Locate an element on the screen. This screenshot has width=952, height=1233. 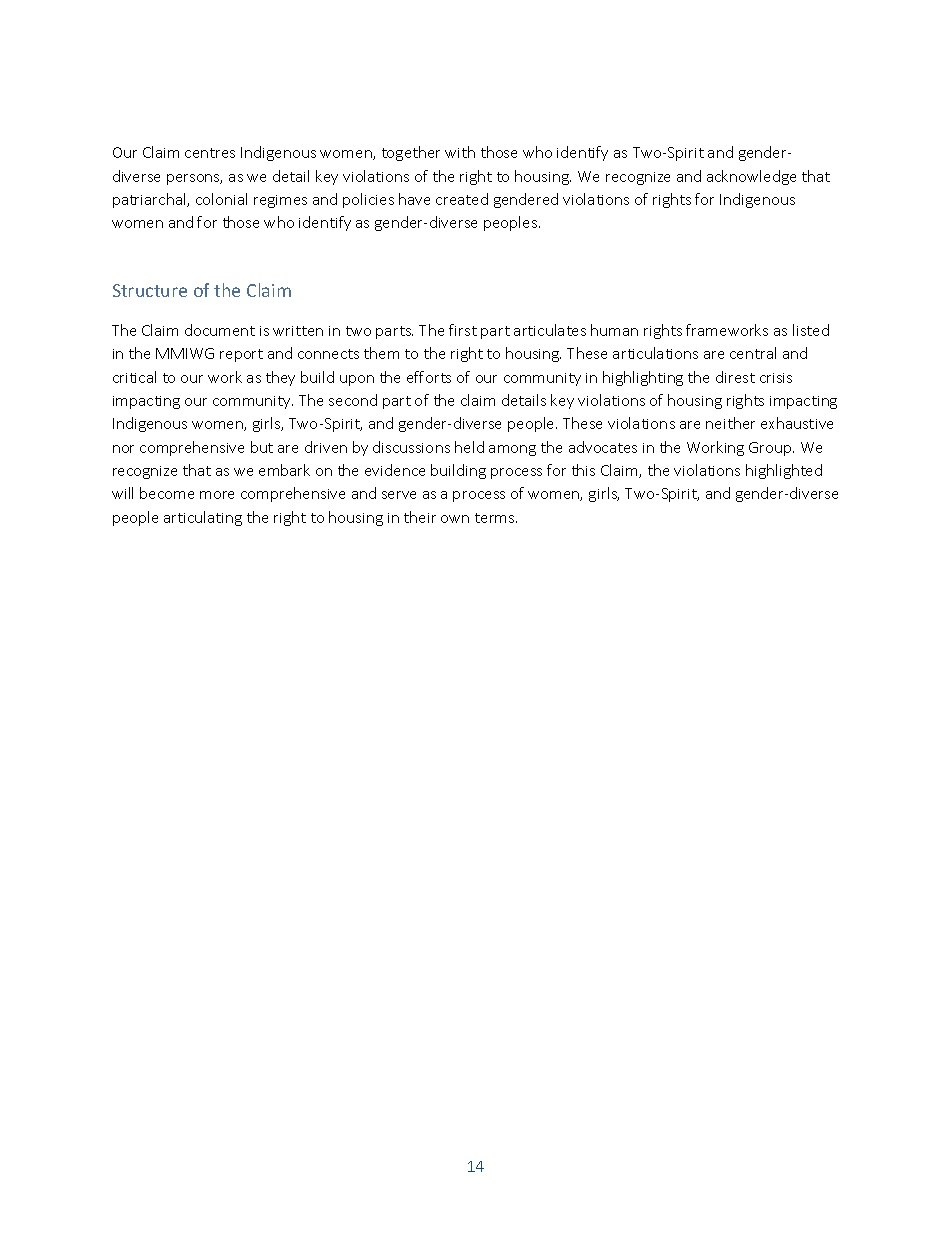
centres is located at coordinates (210, 153).
